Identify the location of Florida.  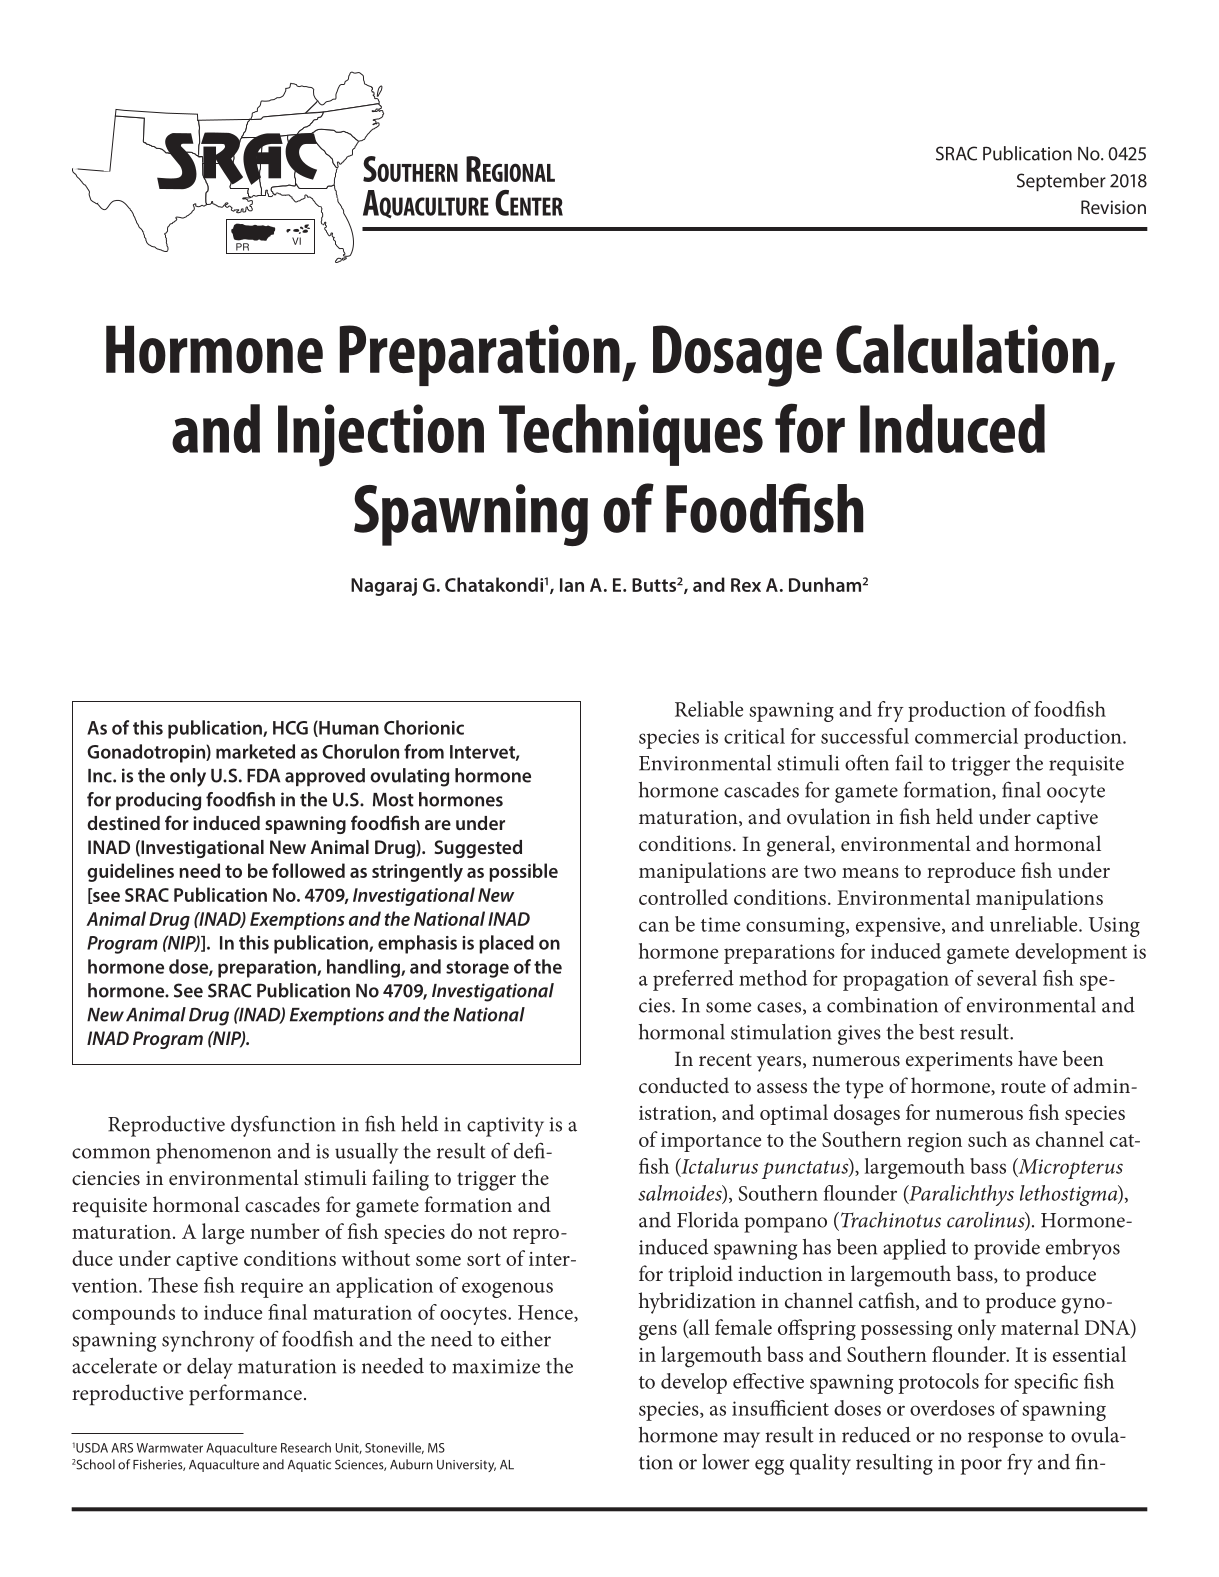
(708, 1220).
